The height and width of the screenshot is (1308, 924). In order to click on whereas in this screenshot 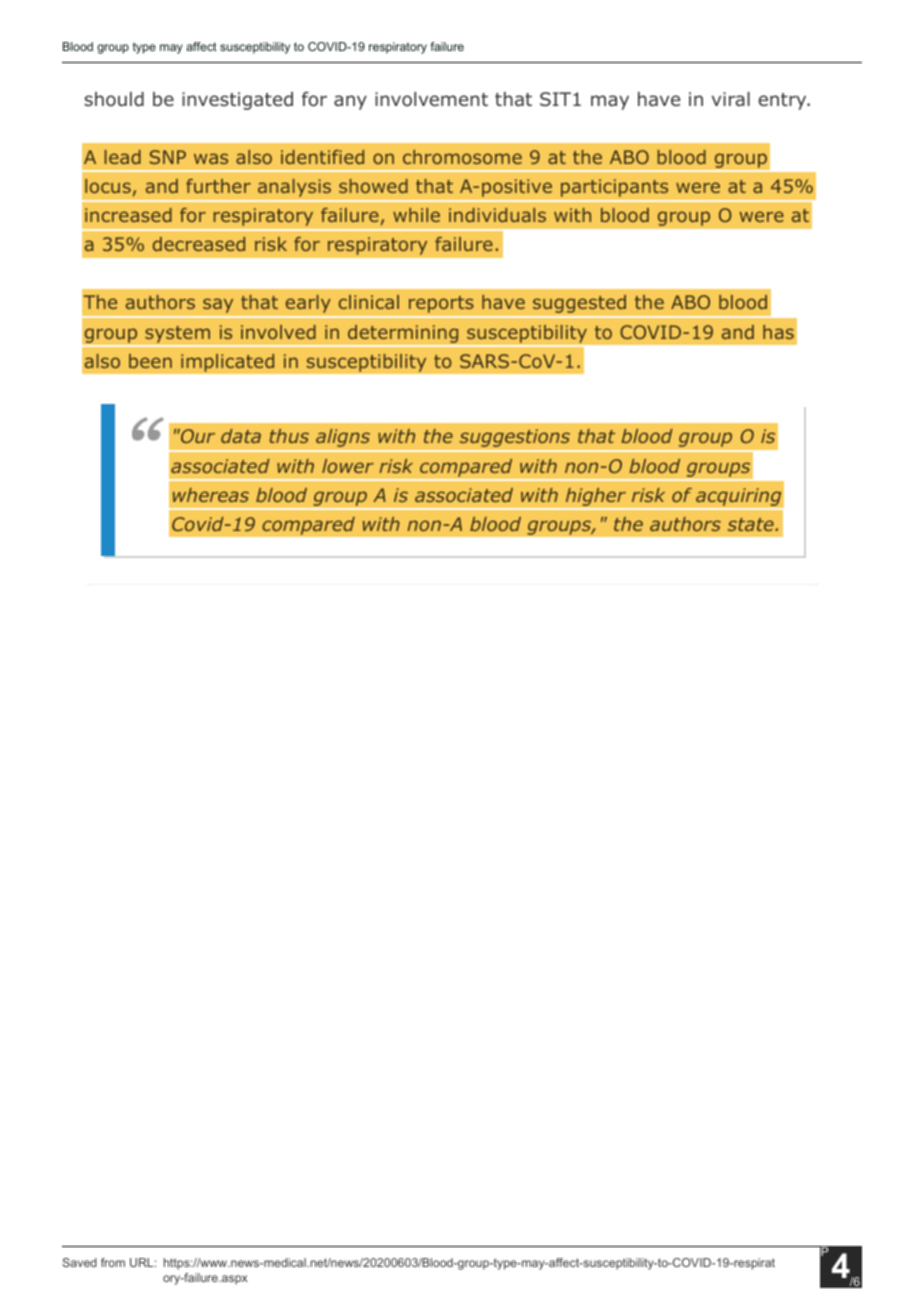, I will do `click(211, 495)`.
